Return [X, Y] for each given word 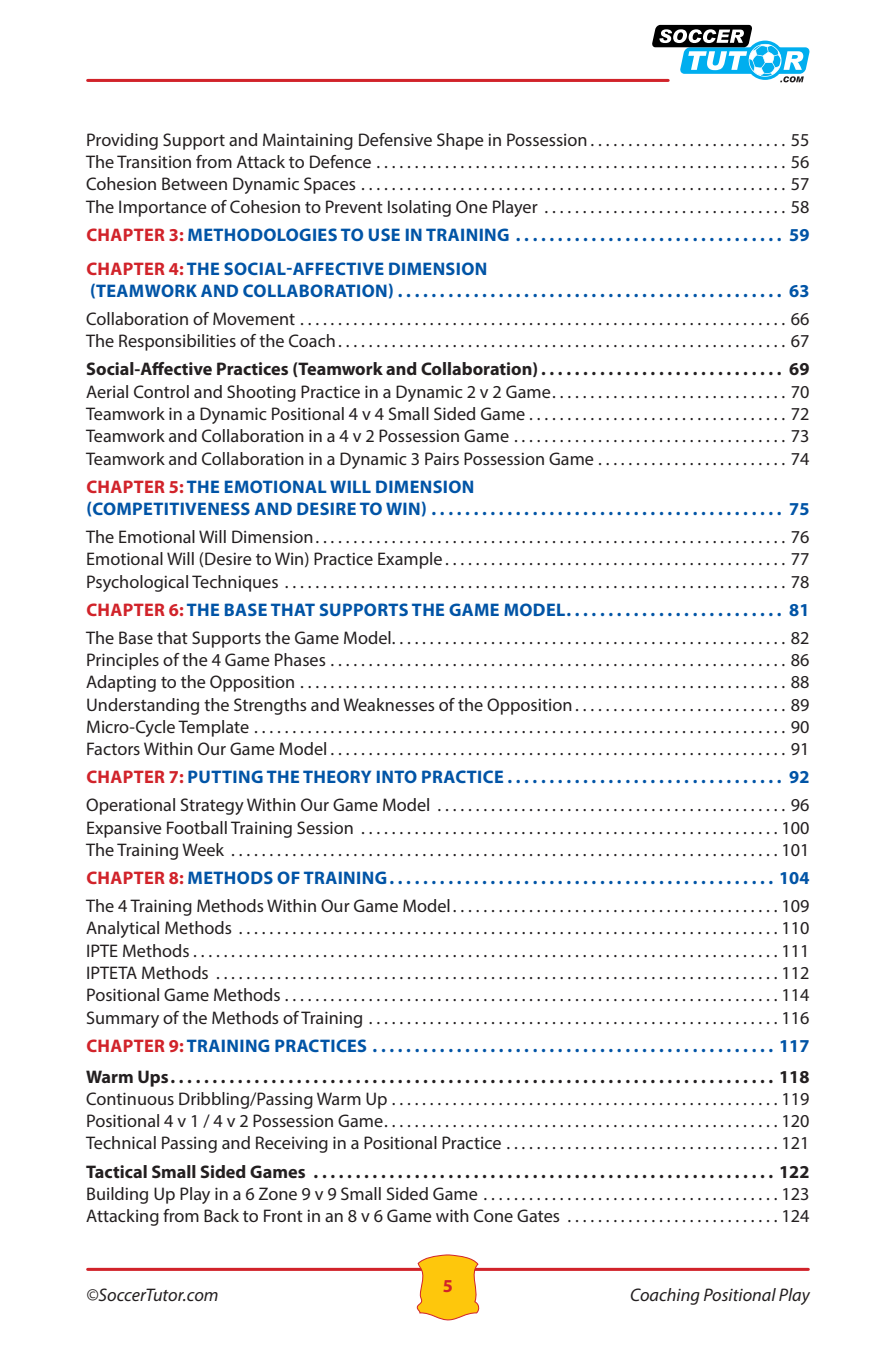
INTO [397, 776]
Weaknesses [389, 704]
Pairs [442, 458]
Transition [154, 161]
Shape [460, 141]
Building [117, 1195]
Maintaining [308, 141]
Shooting [261, 393]
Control [161, 391]
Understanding [143, 706]
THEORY [337, 776]
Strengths [270, 706]
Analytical [122, 929]
